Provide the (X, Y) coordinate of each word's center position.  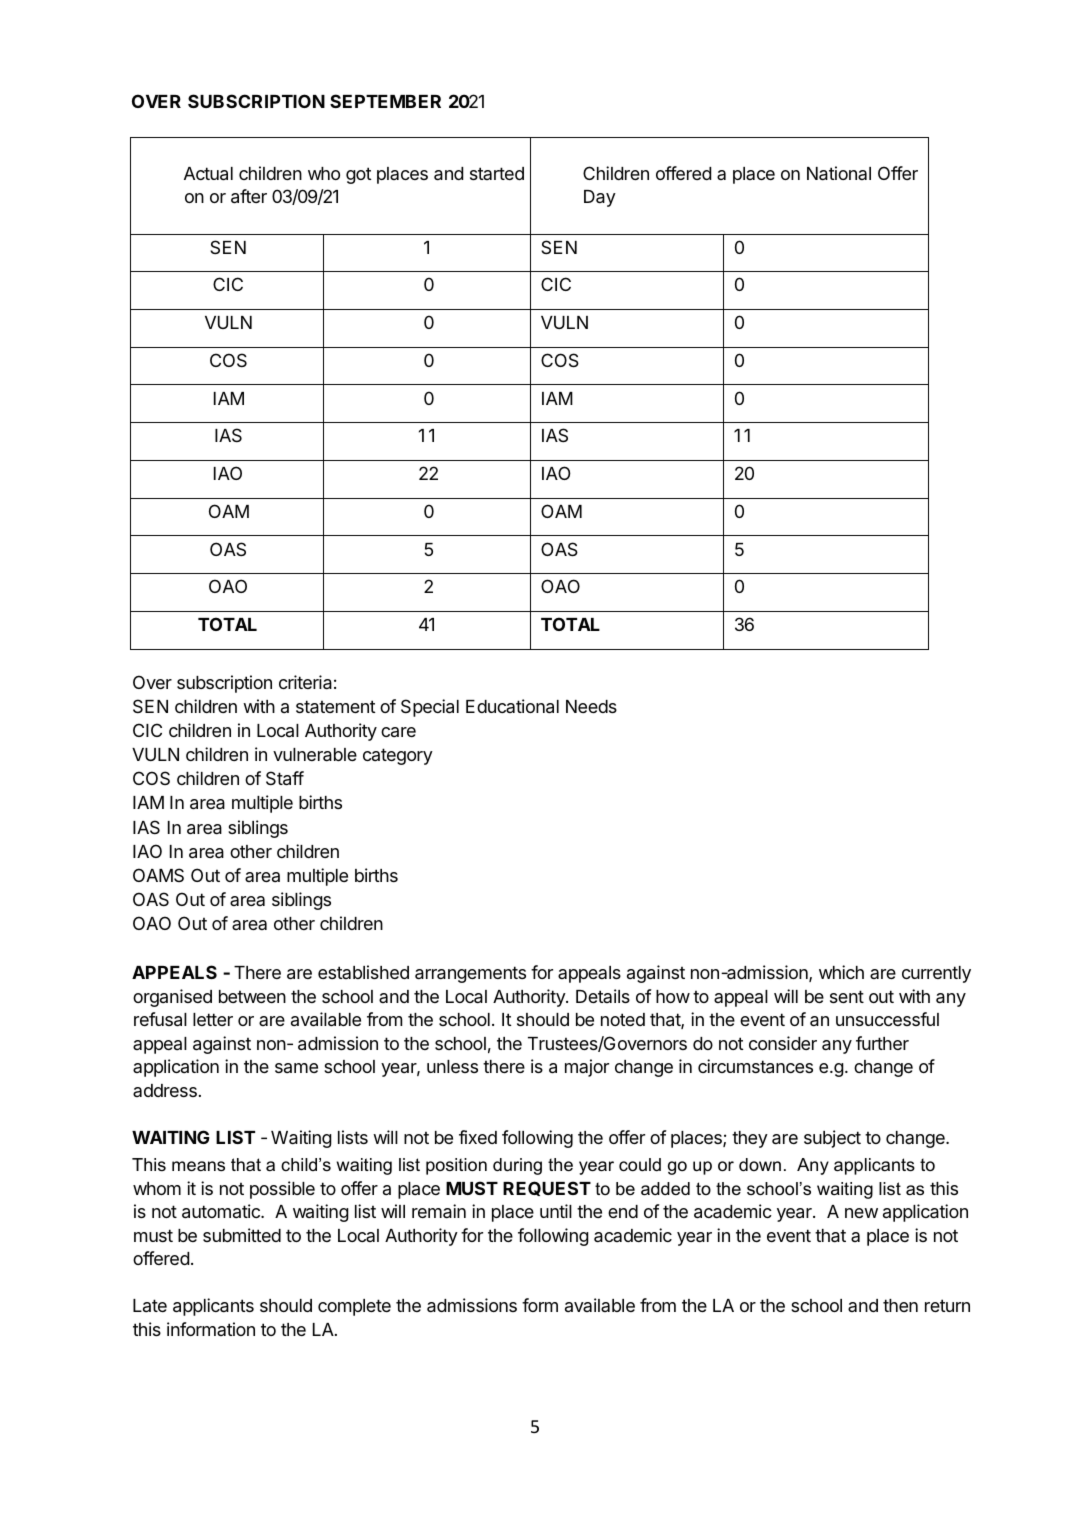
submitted (242, 1235)
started (497, 173)
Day (600, 198)
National (839, 173)
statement (336, 707)
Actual (208, 174)
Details (603, 996)
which (841, 972)
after (249, 196)
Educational (512, 706)
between (252, 996)
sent (847, 996)
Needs (591, 706)
